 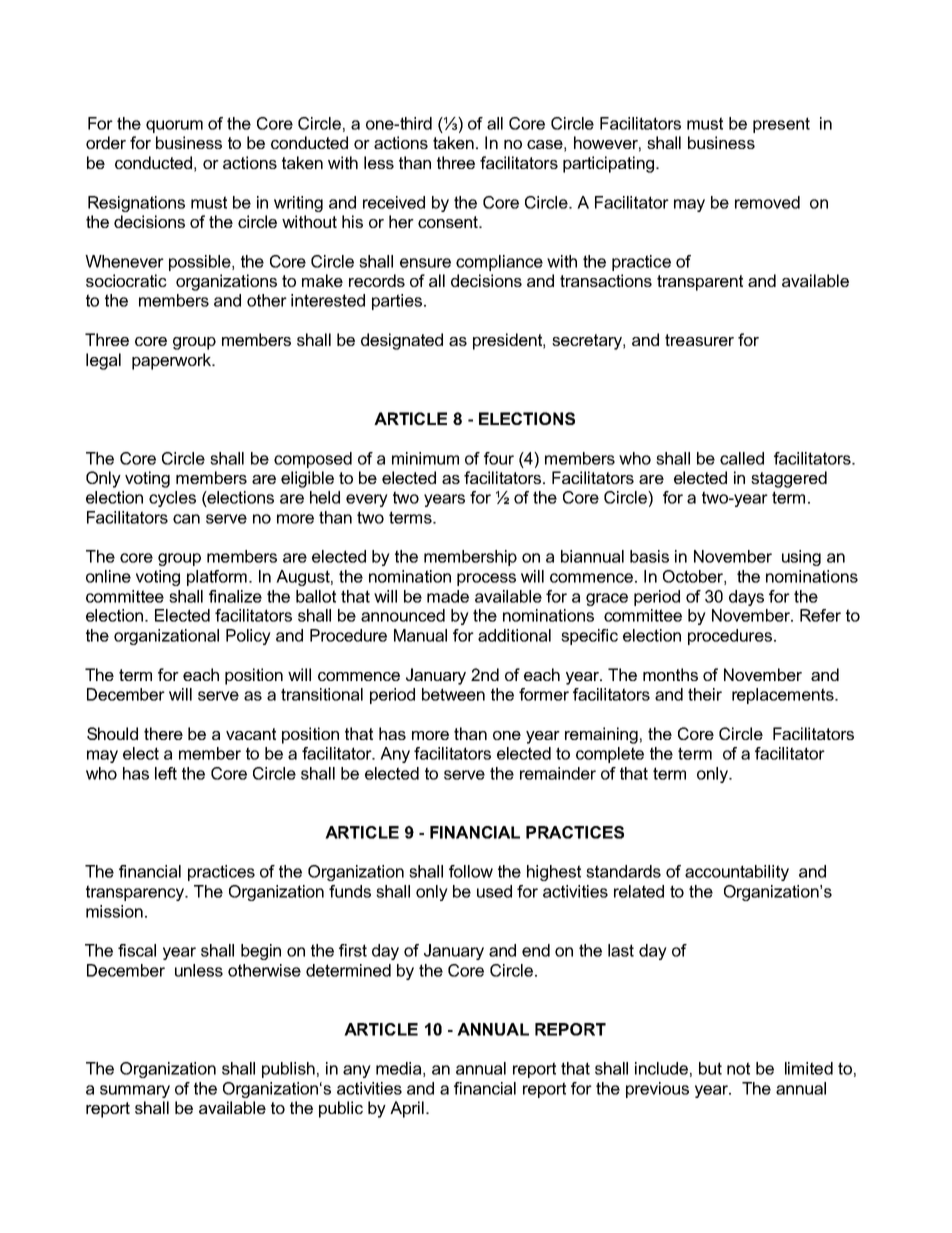 What do you see at coordinates (394, 202) in the screenshot?
I see `received` at bounding box center [394, 202].
